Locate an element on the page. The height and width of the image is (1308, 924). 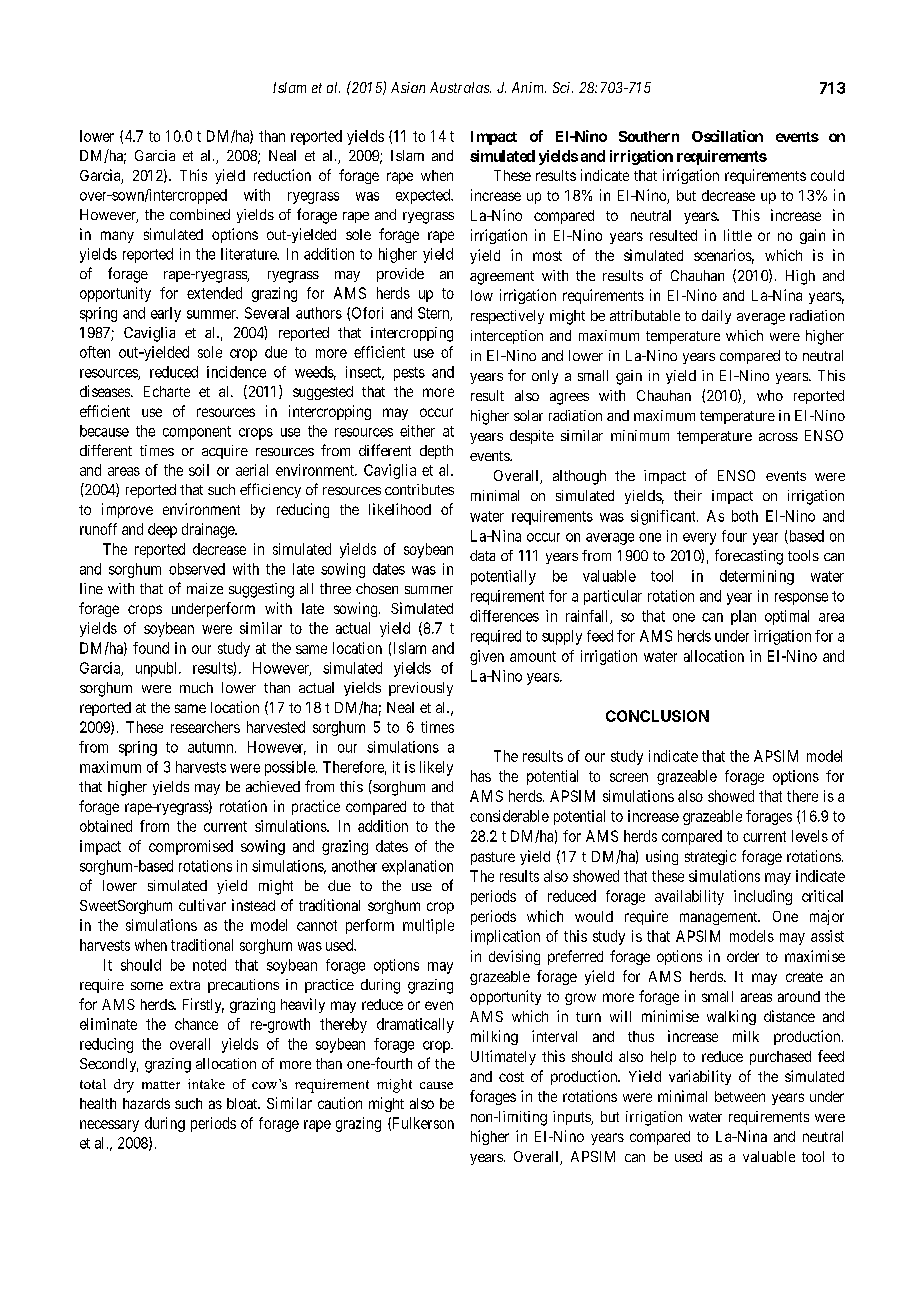
reduction is located at coordinates (282, 175).
